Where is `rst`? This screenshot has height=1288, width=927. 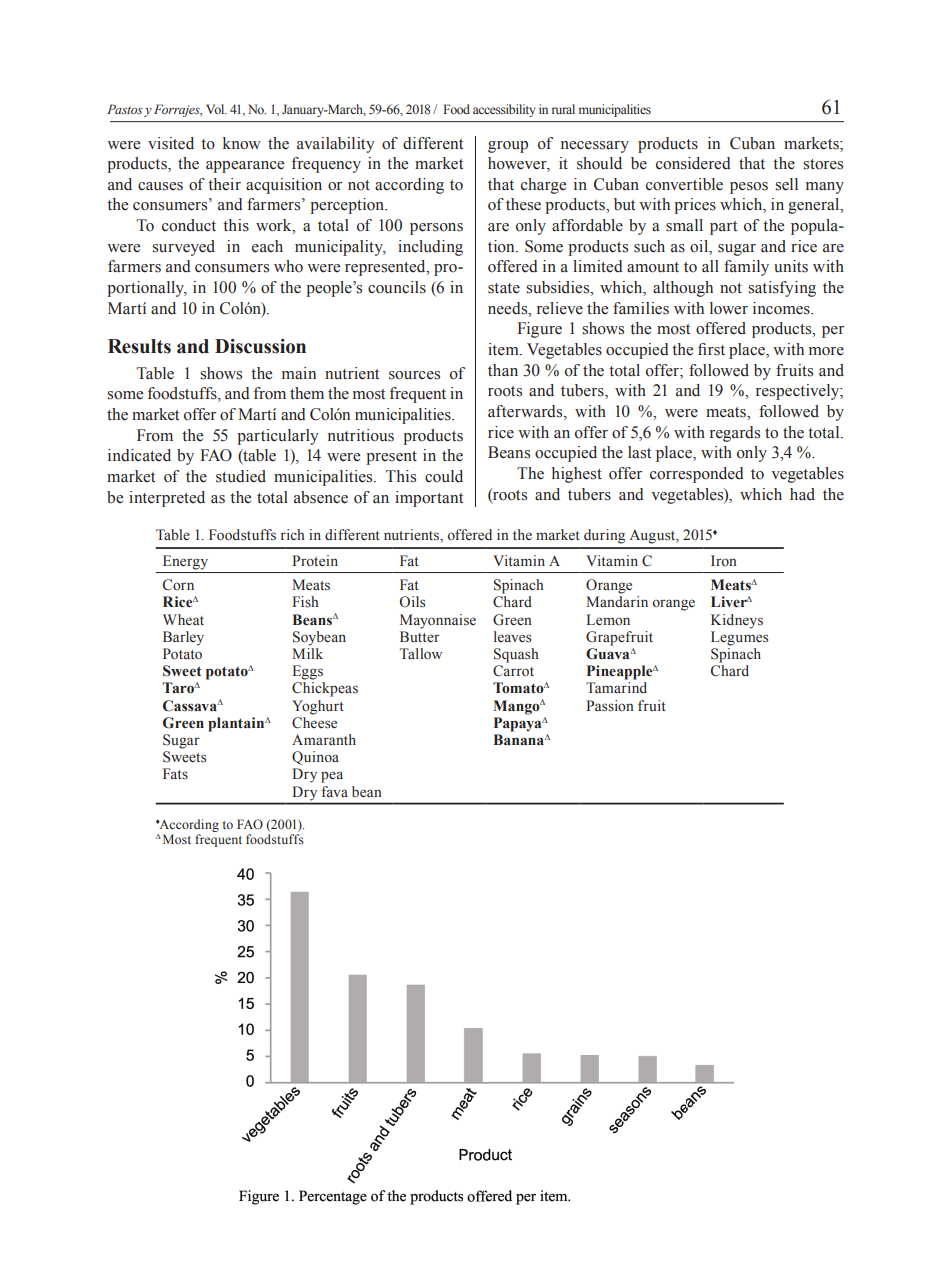
rst is located at coordinates (716, 350).
